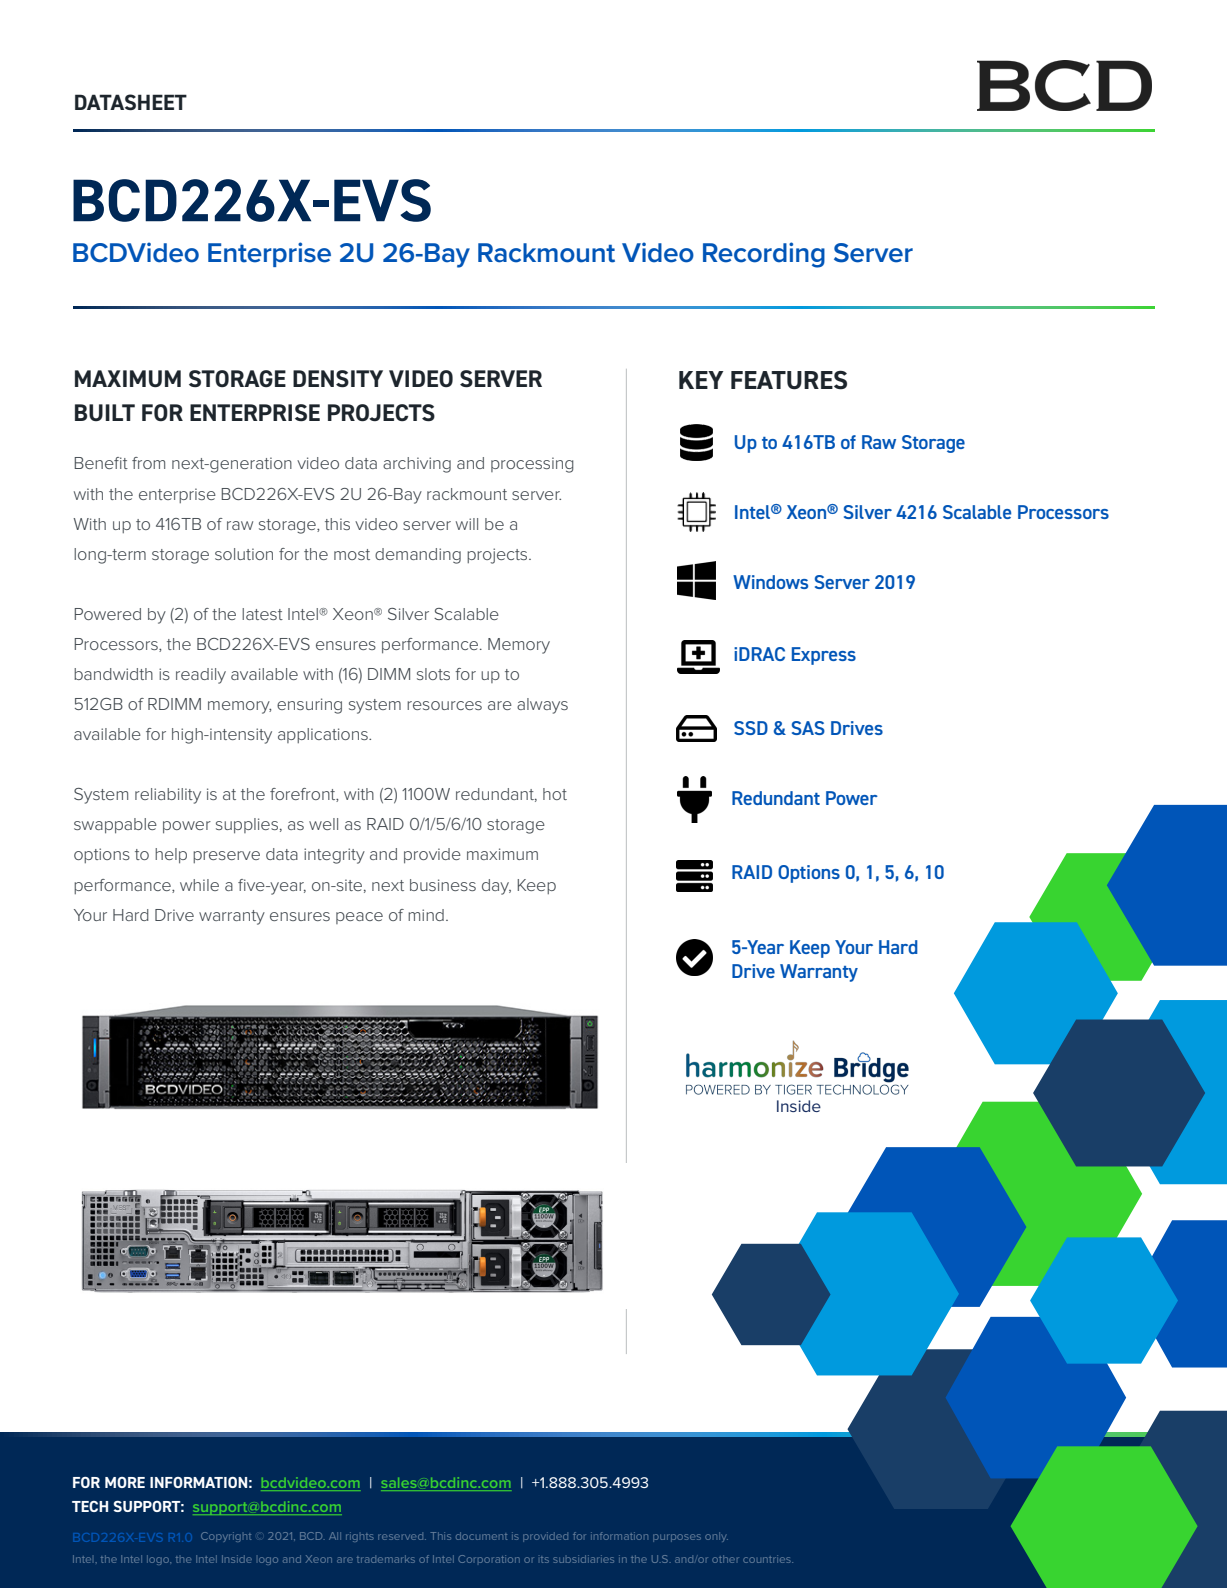 Image resolution: width=1227 pixels, height=1588 pixels. What do you see at coordinates (105, 412) in the screenshot?
I see `BUILT` at bounding box center [105, 412].
